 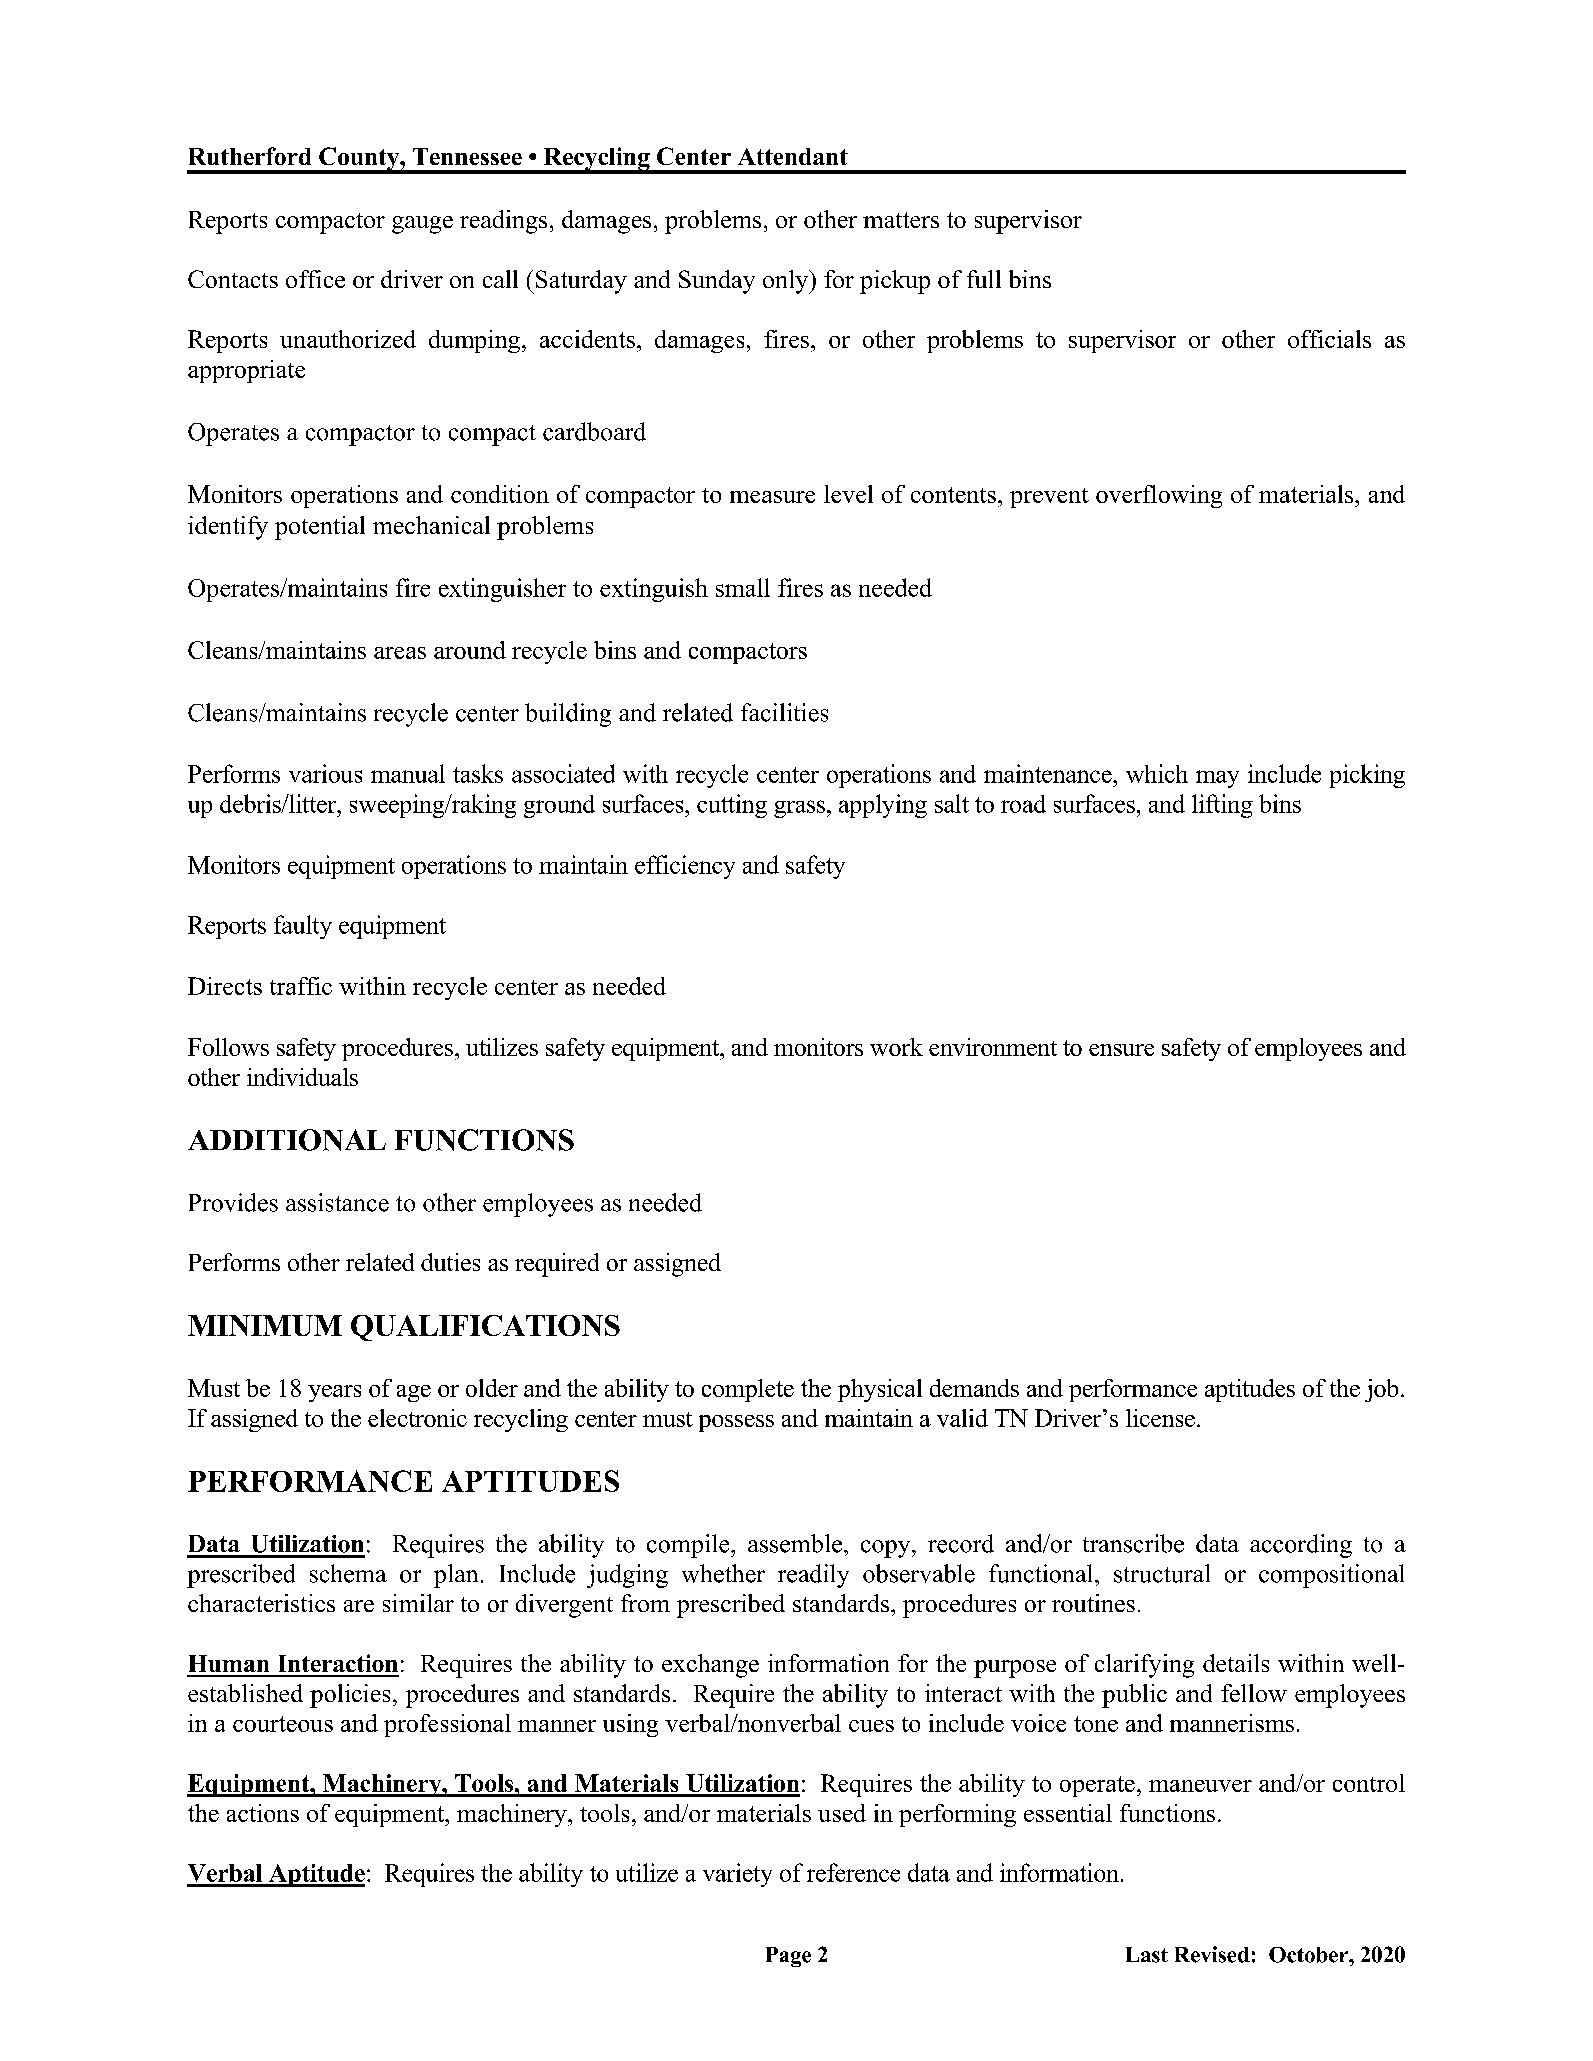 I want to click on actions, so click(x=263, y=1813).
